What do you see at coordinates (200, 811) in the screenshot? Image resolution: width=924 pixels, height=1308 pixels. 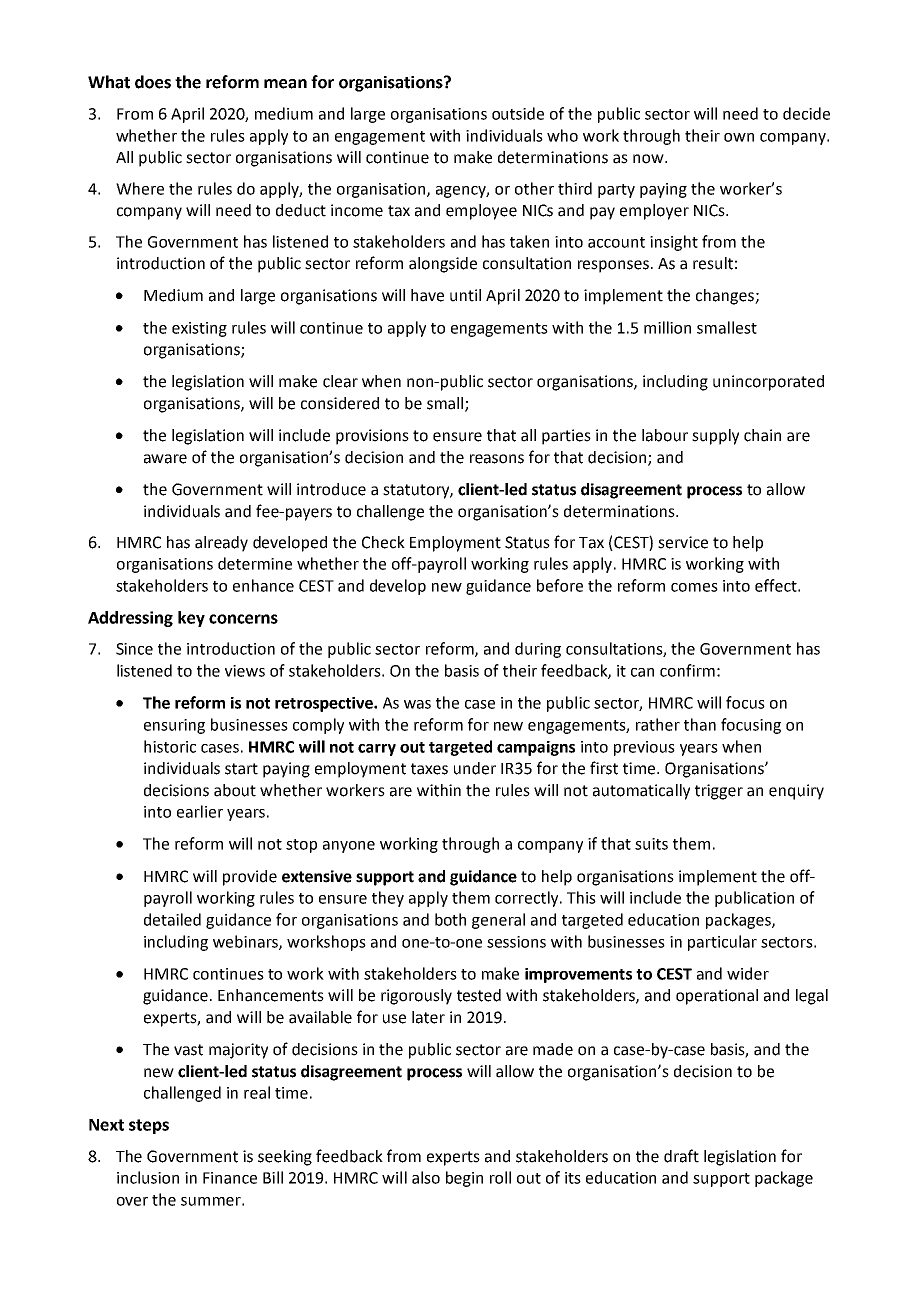 I see `earlier` at bounding box center [200, 811].
